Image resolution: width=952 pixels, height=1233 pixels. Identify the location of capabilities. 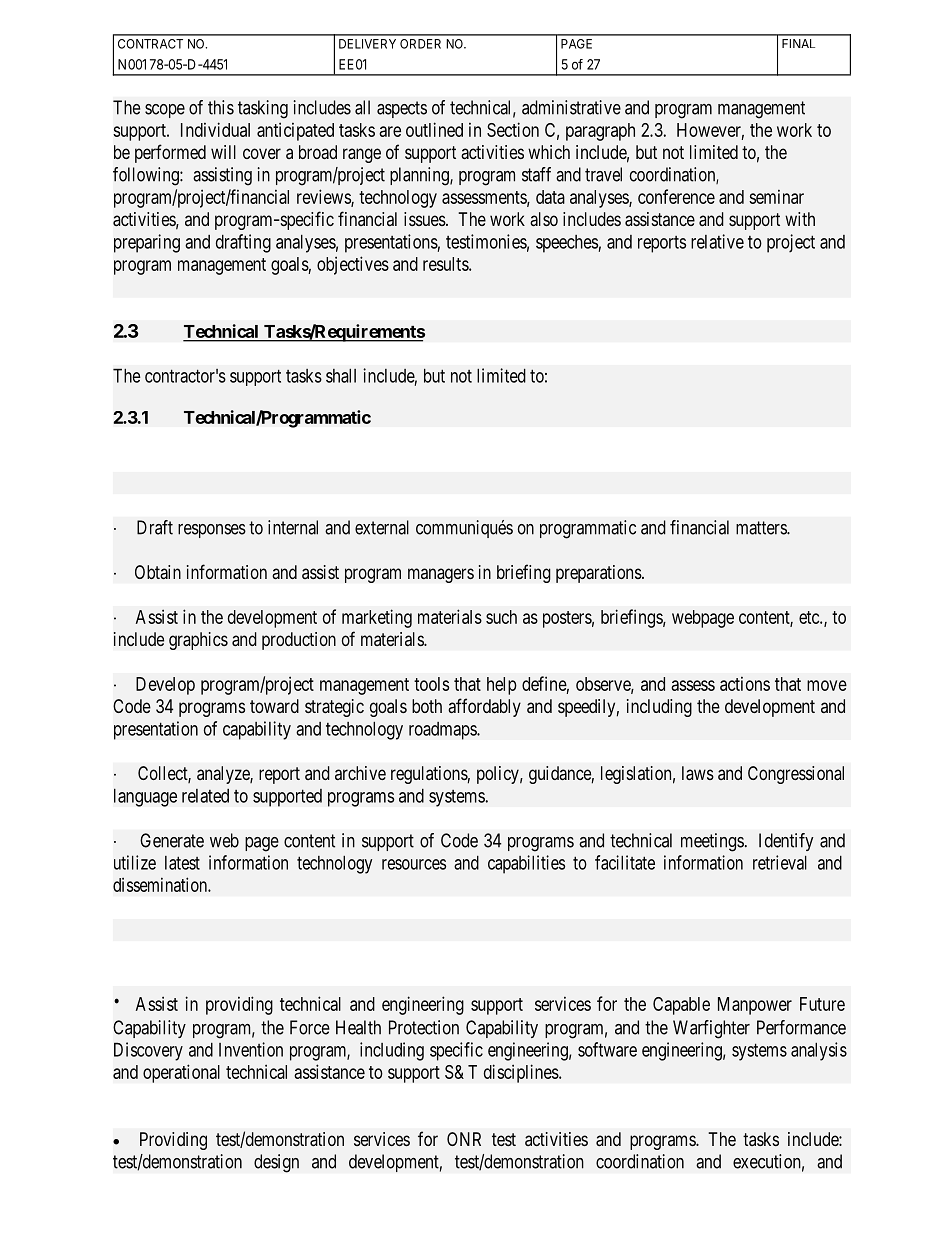
(526, 864).
